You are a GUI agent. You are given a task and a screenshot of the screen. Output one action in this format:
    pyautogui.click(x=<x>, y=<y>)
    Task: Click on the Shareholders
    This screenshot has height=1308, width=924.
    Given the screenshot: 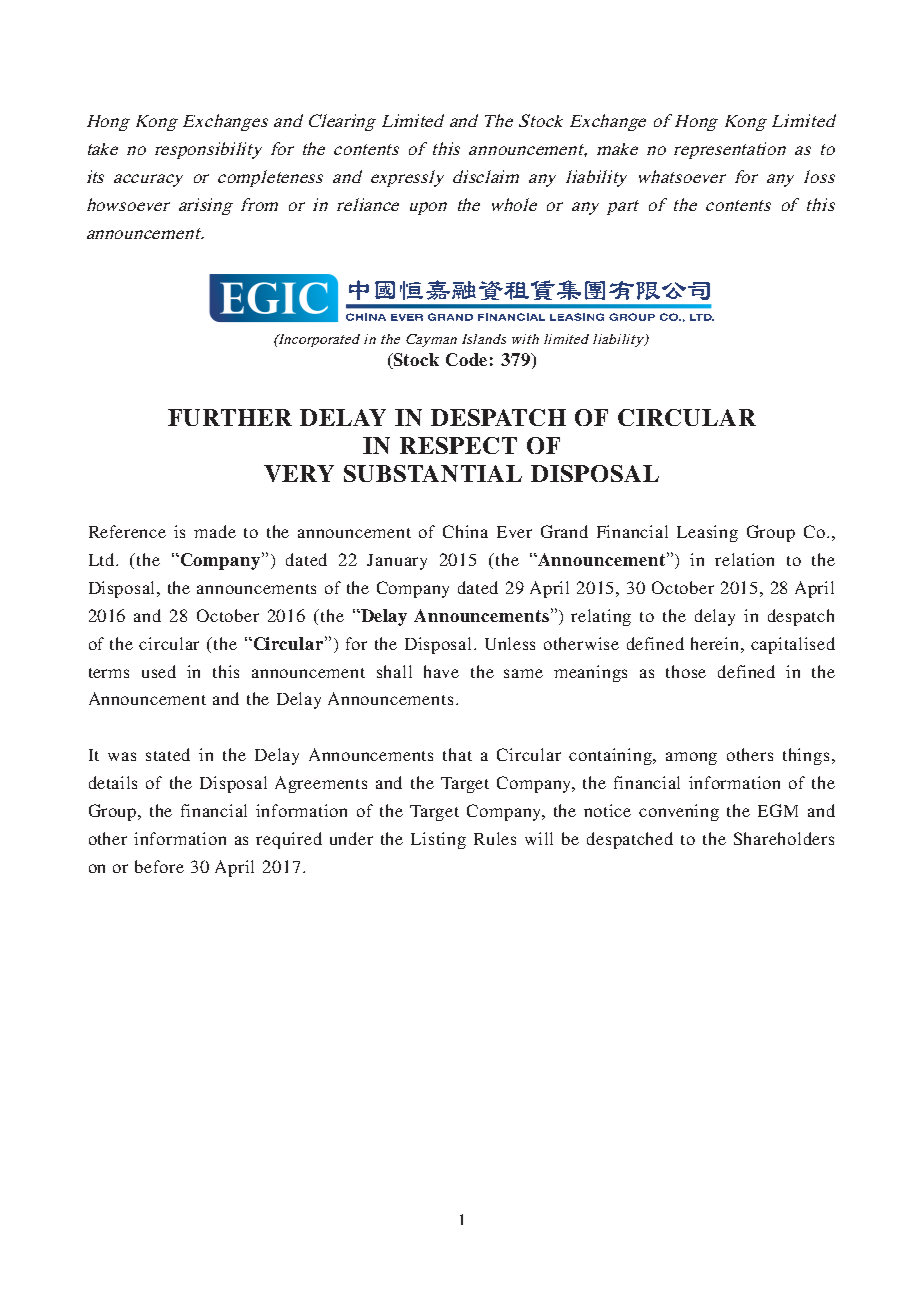 What is the action you would take?
    pyautogui.click(x=784, y=838)
